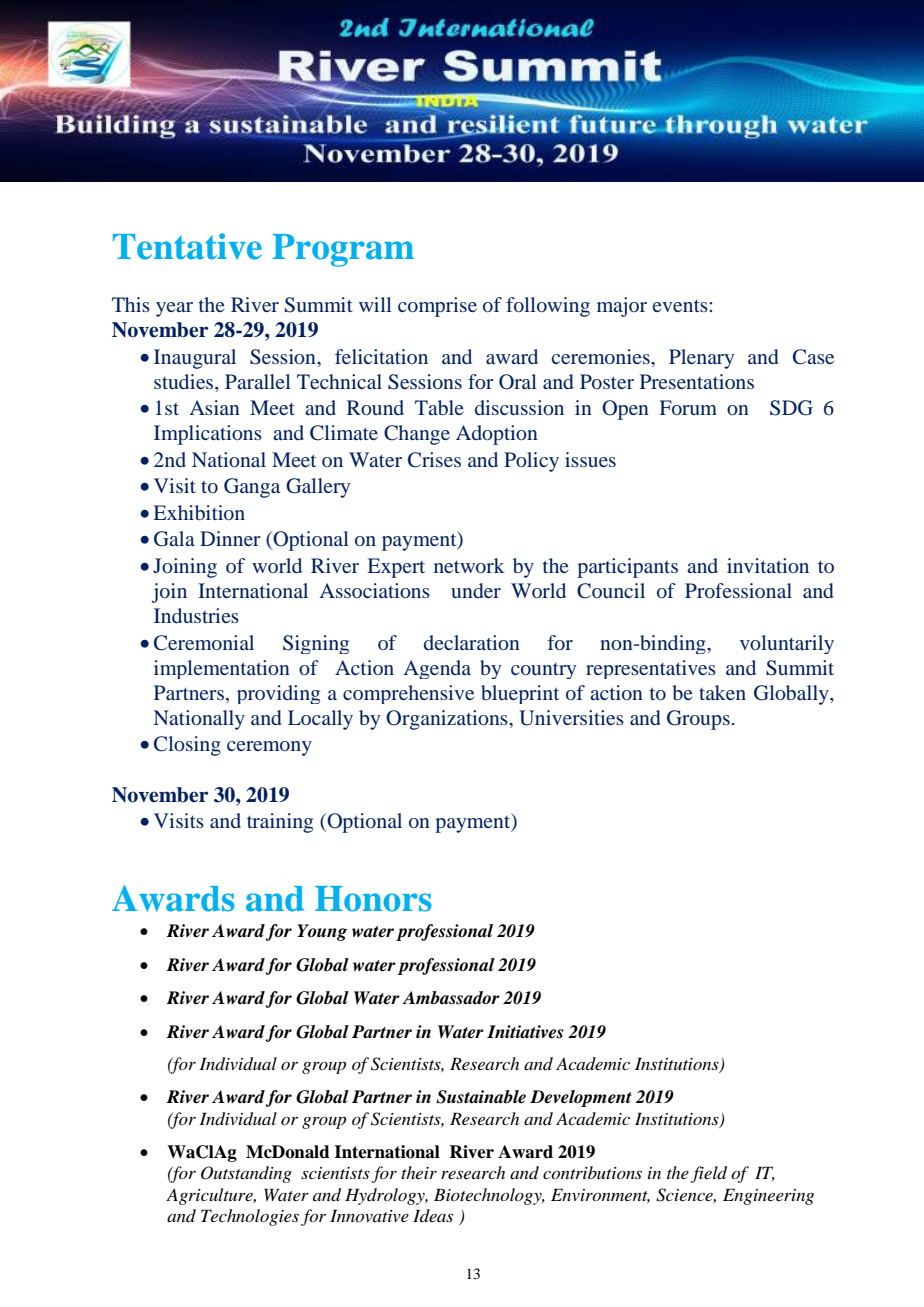 The width and height of the document is (924, 1307). What do you see at coordinates (187, 246) in the document?
I see `Tentative` at bounding box center [187, 246].
